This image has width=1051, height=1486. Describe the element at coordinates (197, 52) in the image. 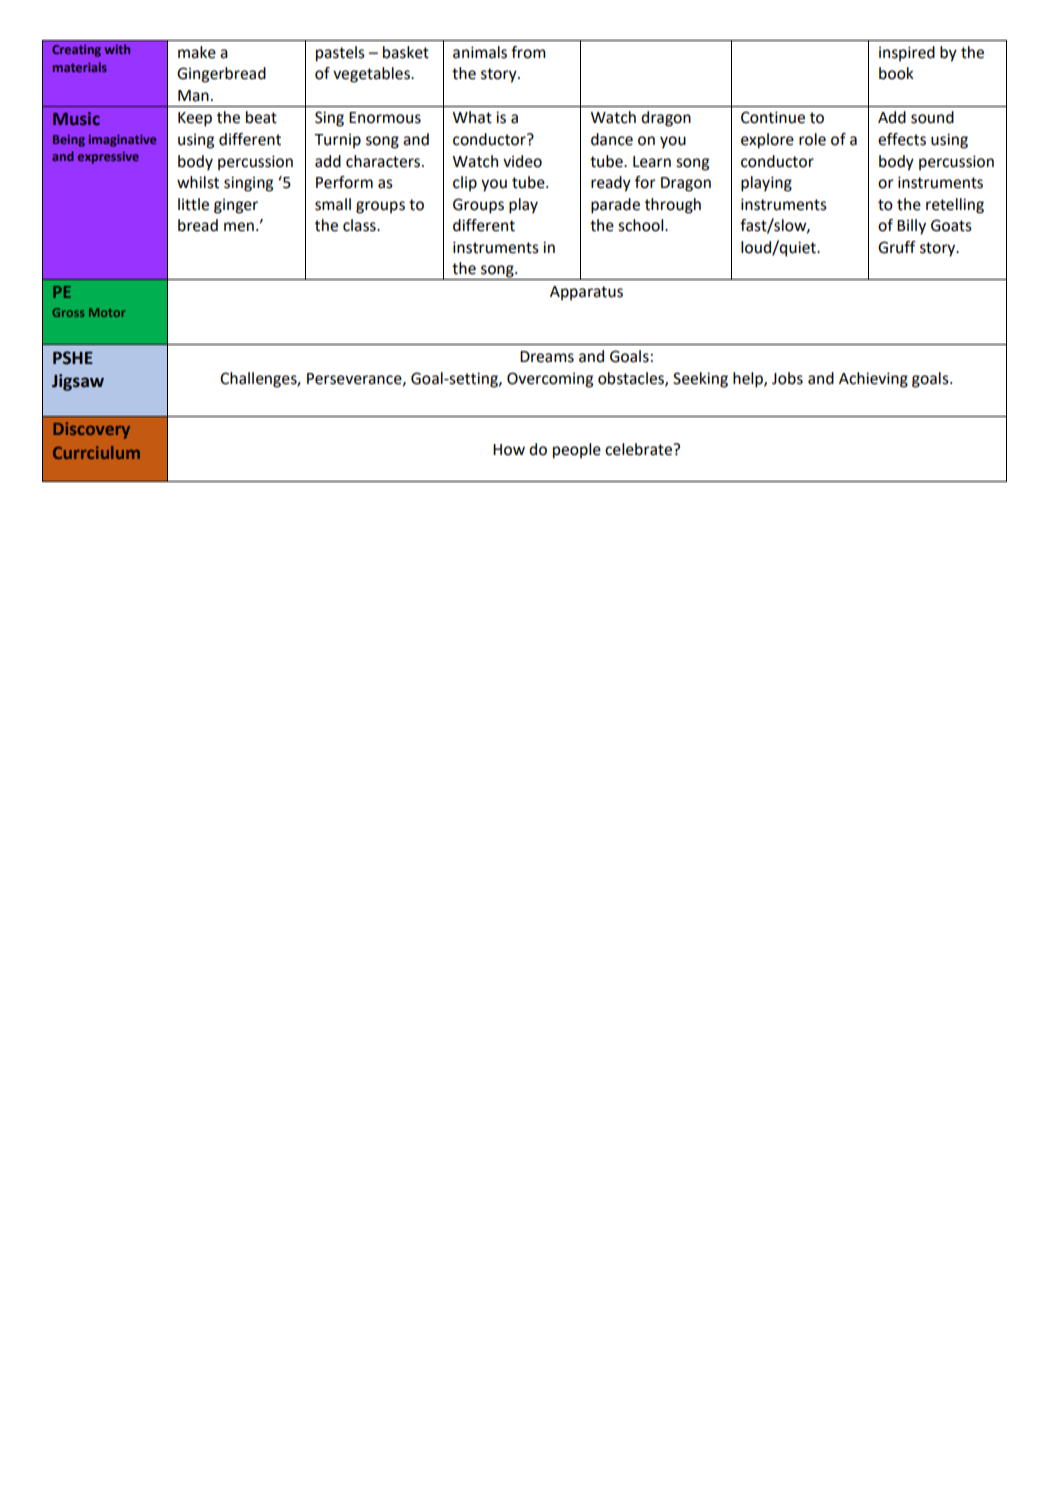

I see `make` at that location.
